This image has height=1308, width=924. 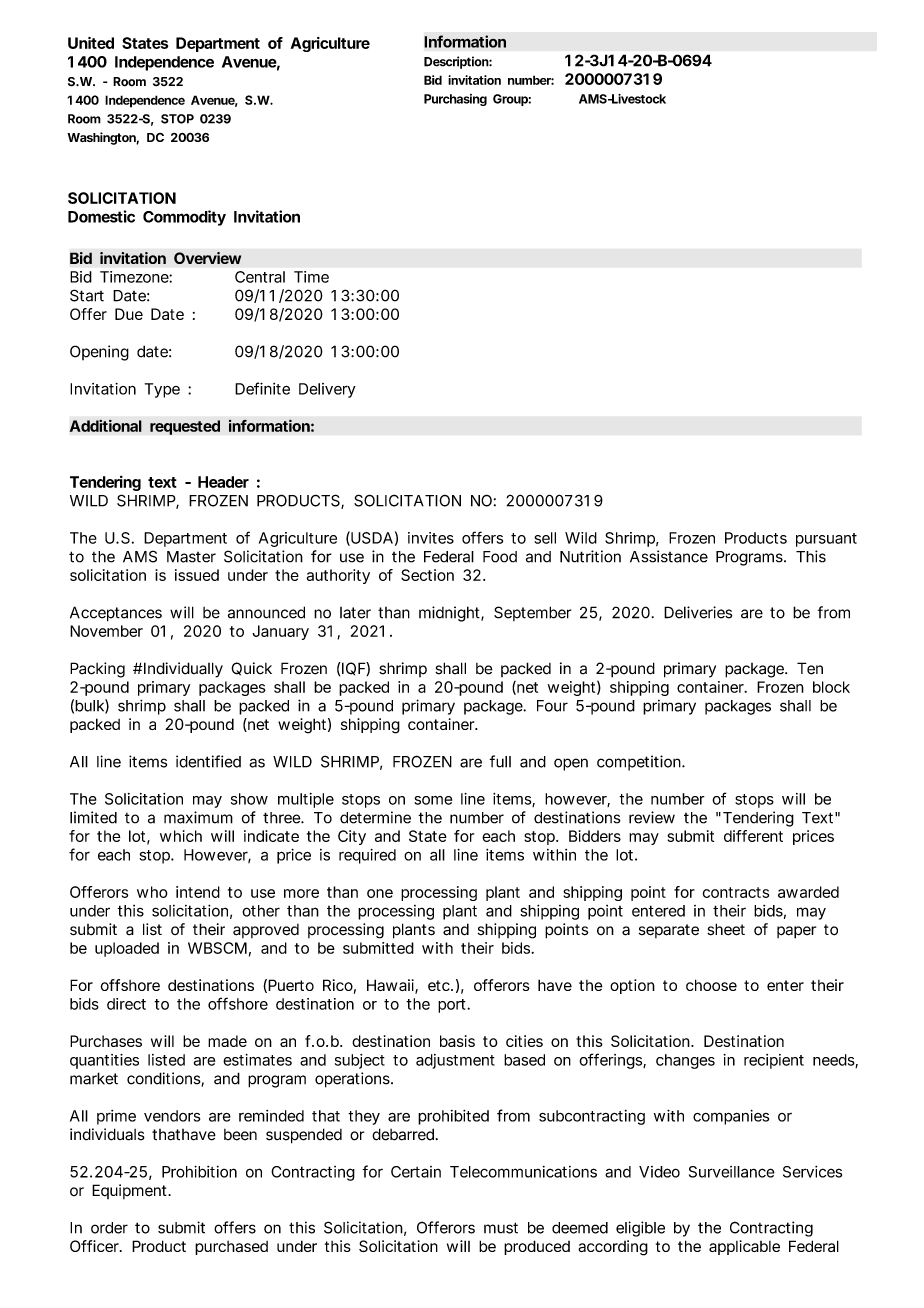 What do you see at coordinates (91, 43) in the image?
I see `United` at bounding box center [91, 43].
